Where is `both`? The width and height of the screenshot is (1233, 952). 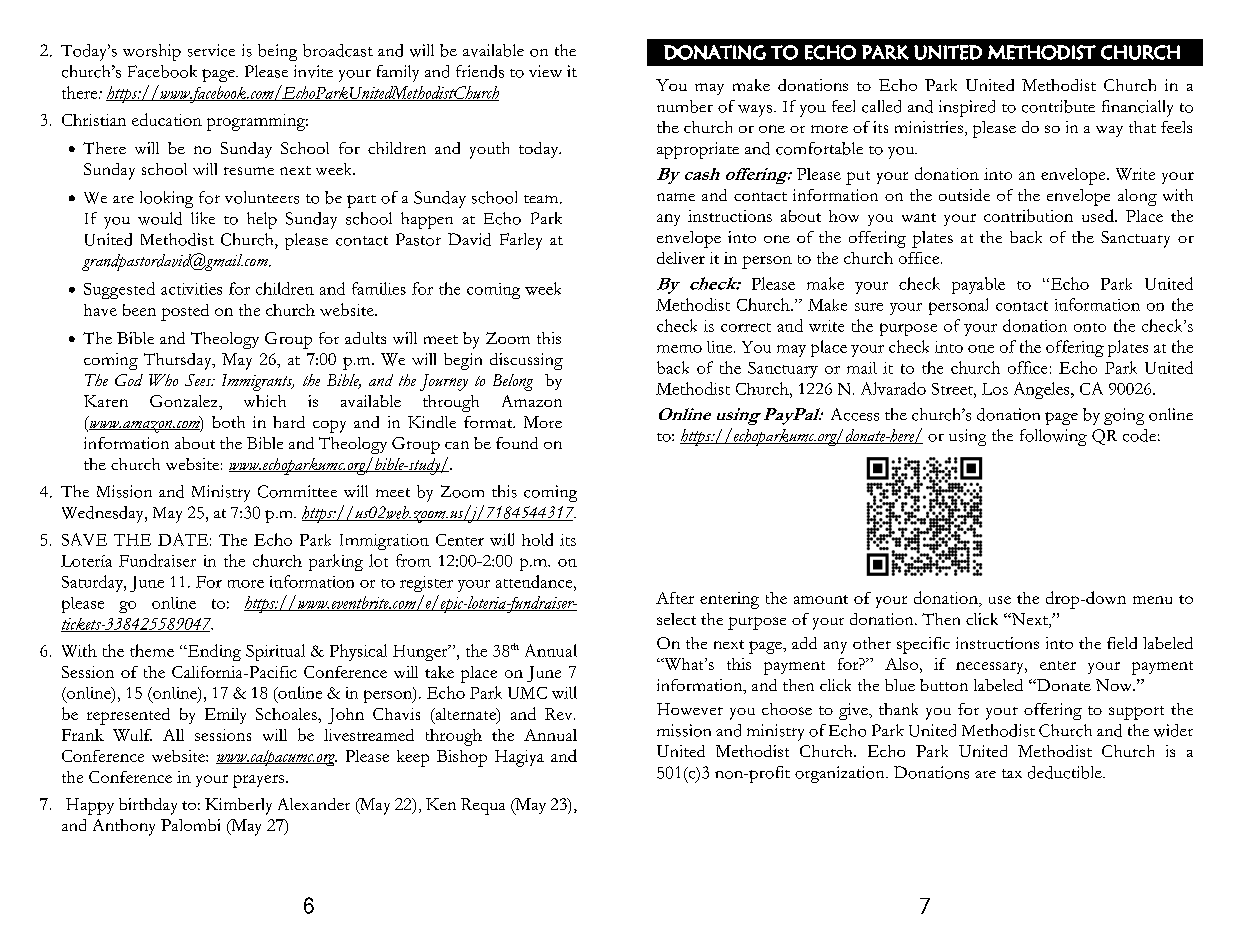 both is located at coordinates (228, 422).
